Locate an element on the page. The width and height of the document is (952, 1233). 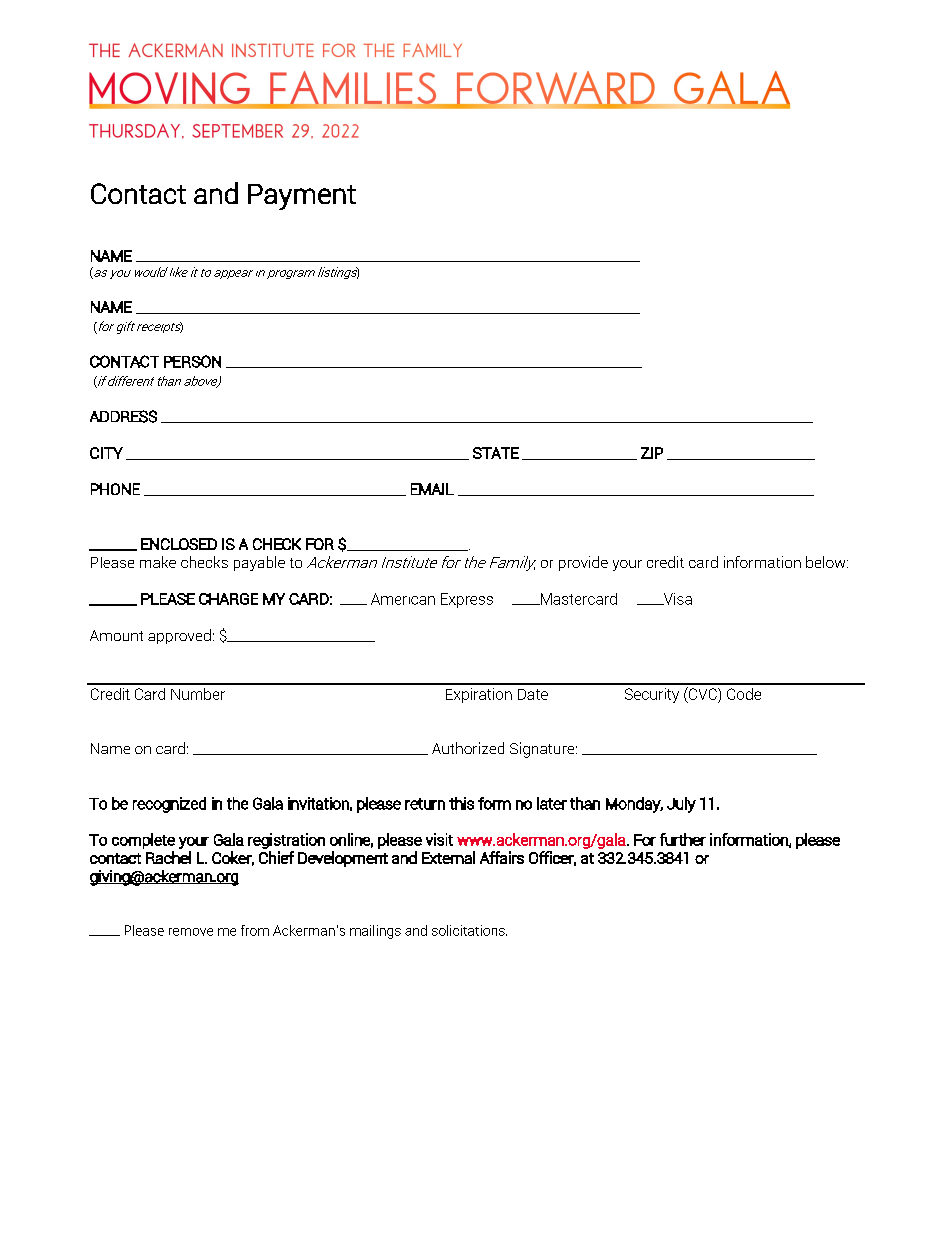
Express is located at coordinates (467, 600).
